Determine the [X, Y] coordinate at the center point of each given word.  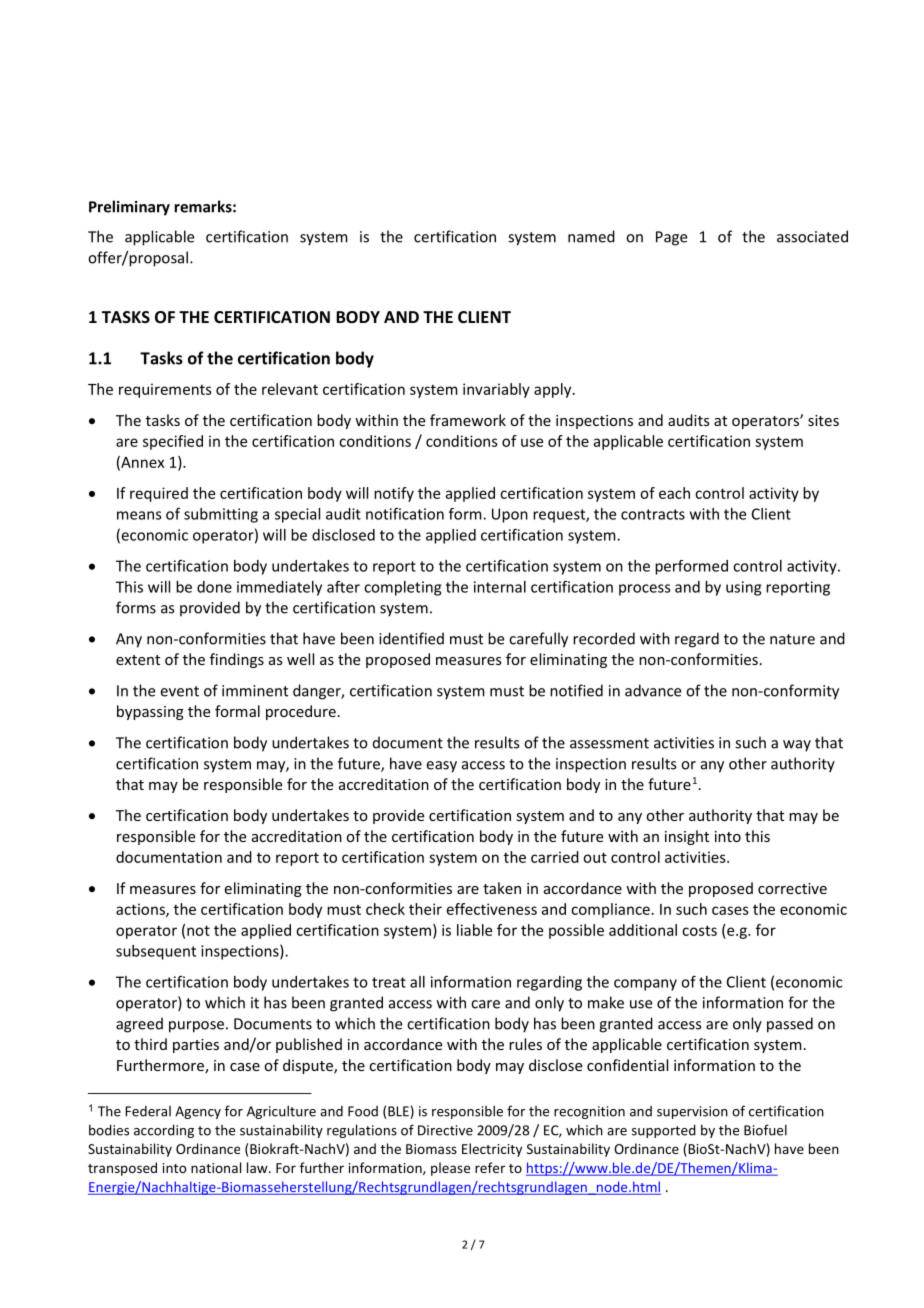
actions [141, 910]
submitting [221, 515]
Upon [510, 515]
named [591, 236]
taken [502, 888]
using [743, 588]
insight [687, 837]
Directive [445, 1130]
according [164, 1131]
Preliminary [129, 208]
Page [671, 238]
